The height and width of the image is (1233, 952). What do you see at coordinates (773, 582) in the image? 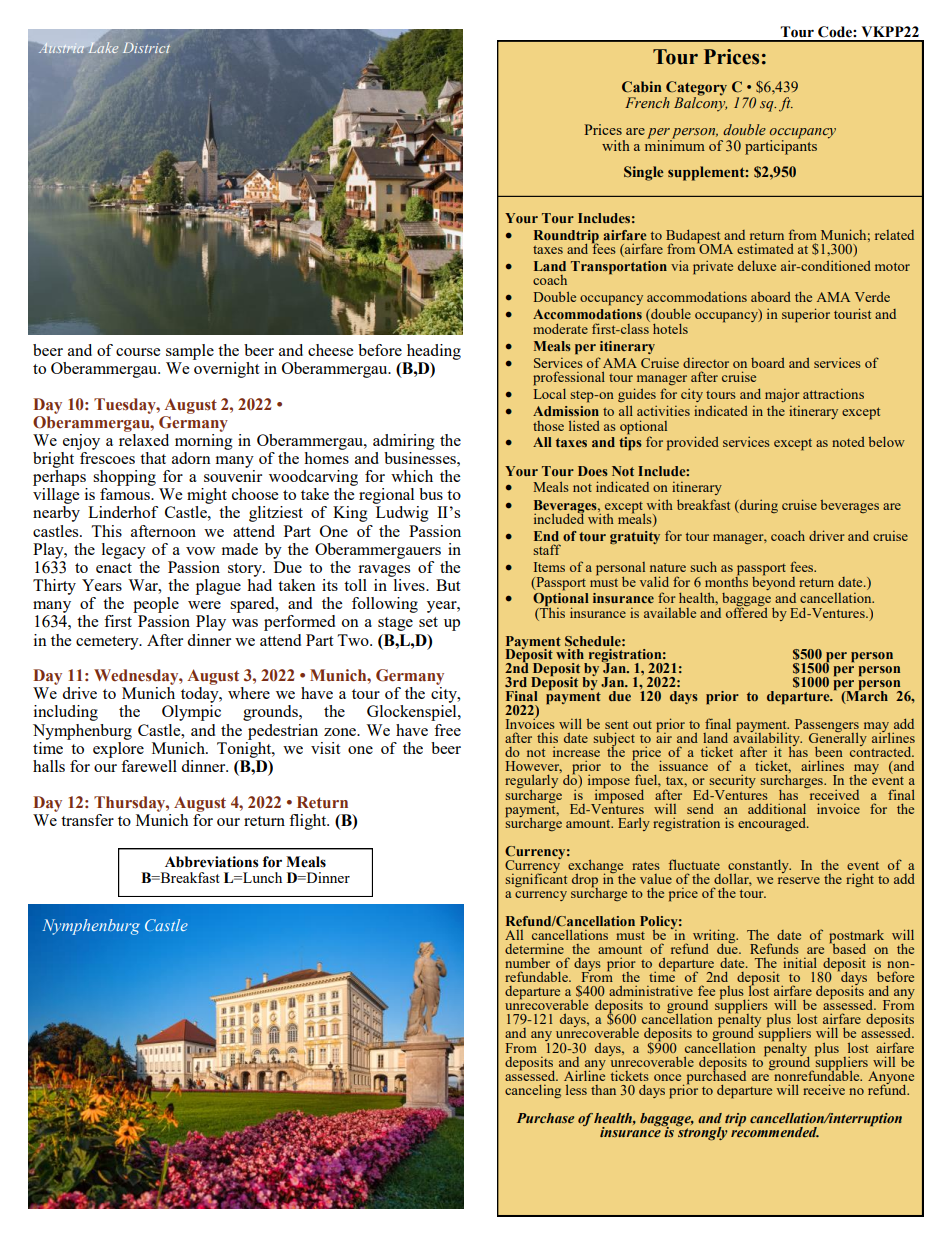
I see `beyond` at bounding box center [773, 582].
